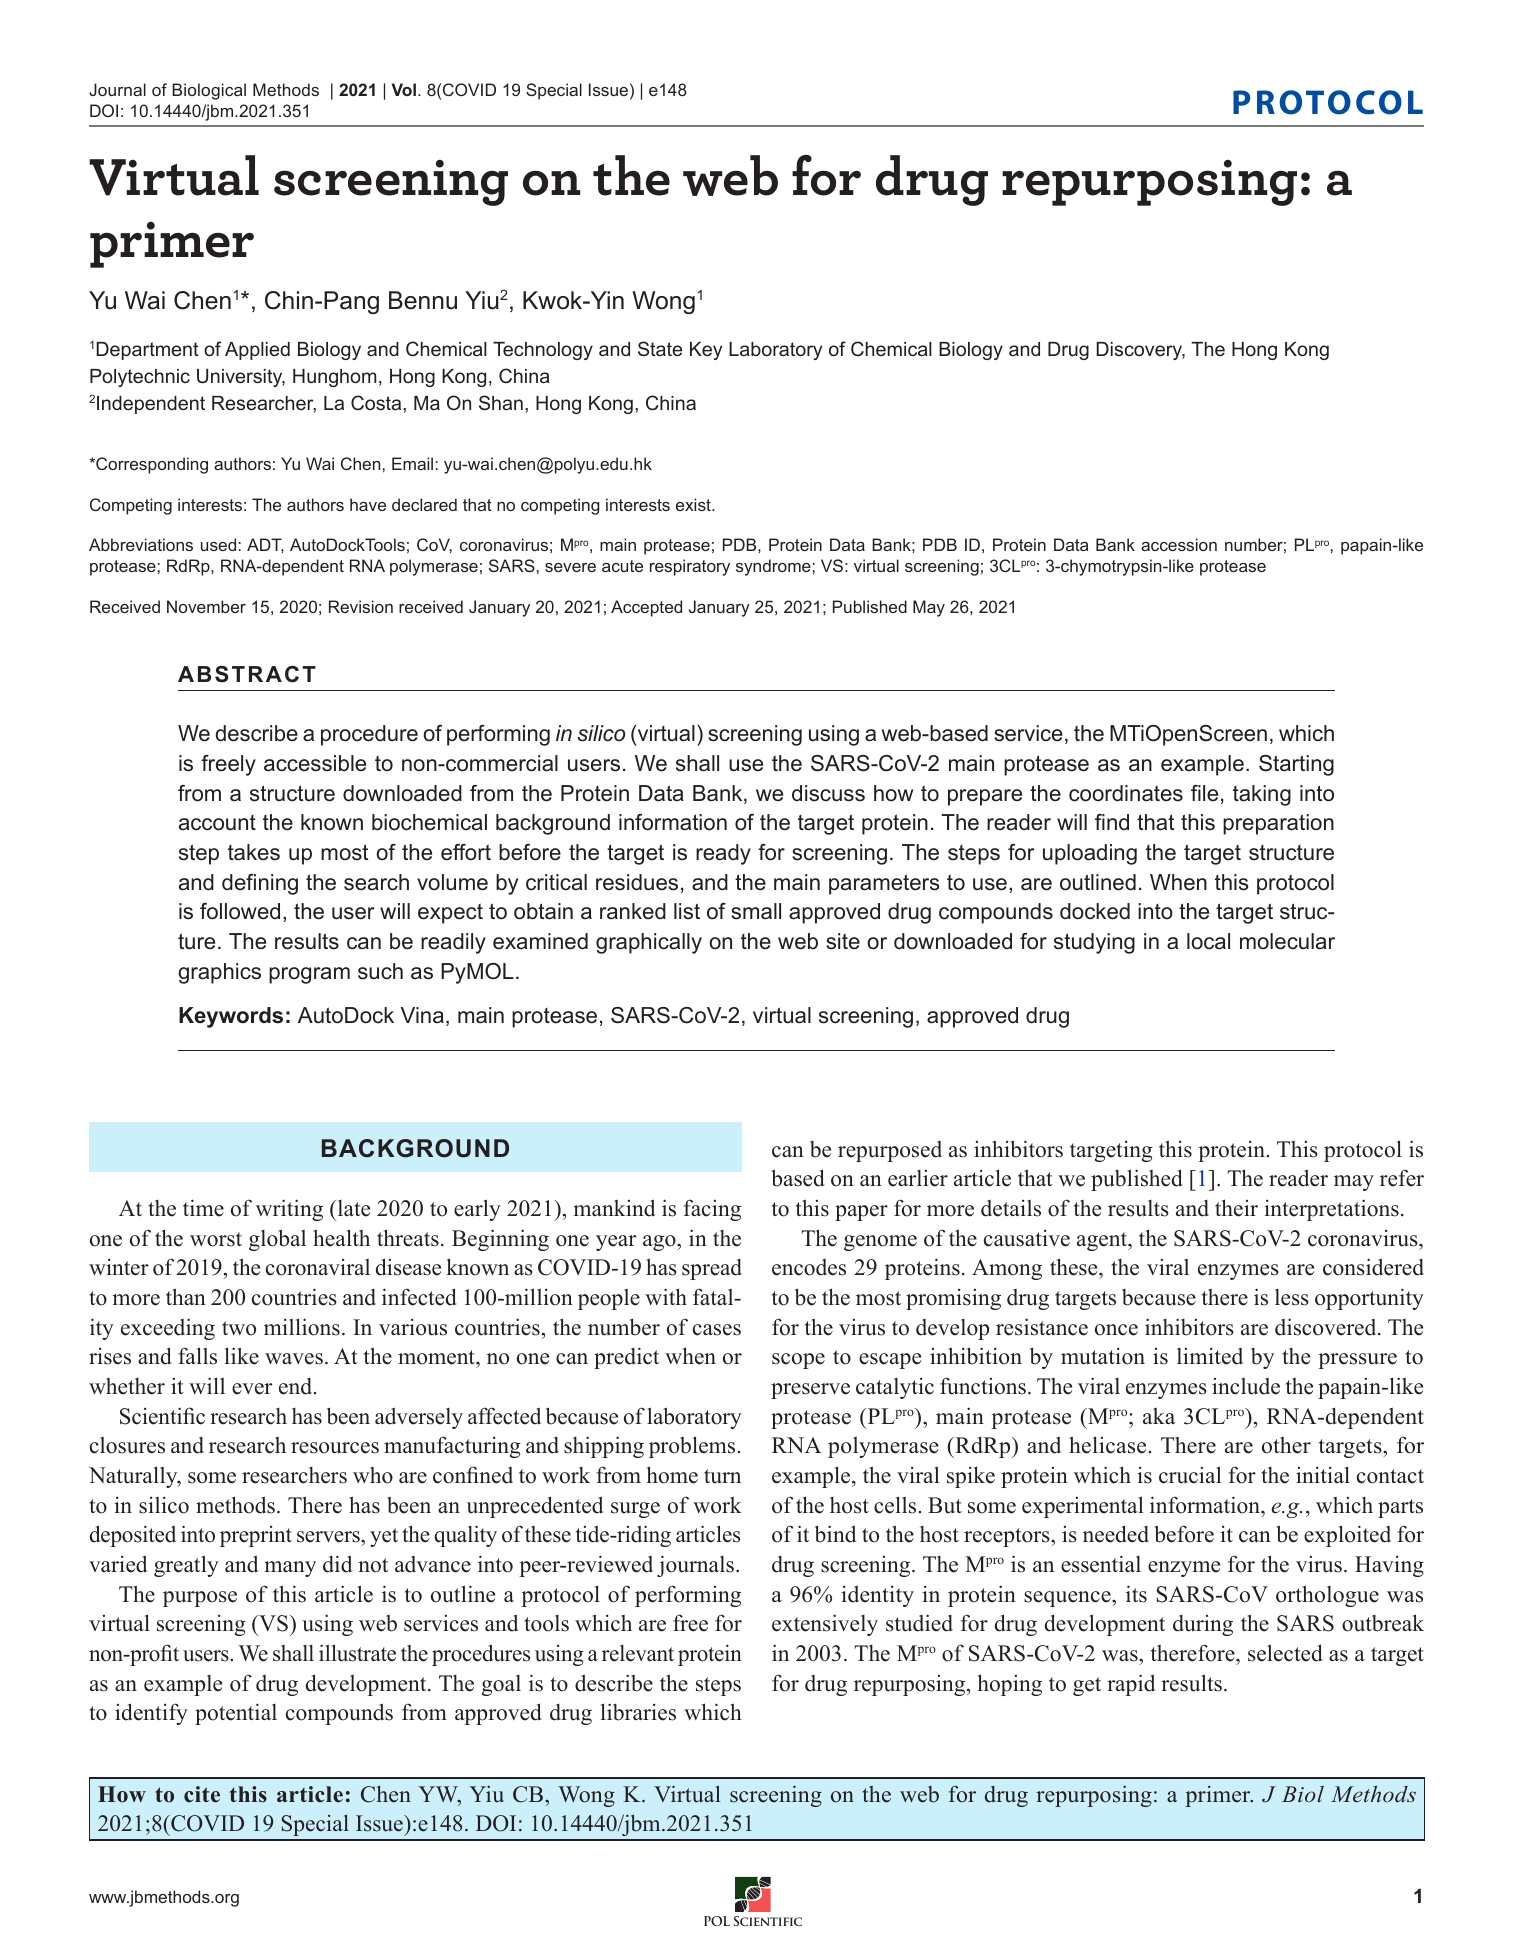  Describe the element at coordinates (660, 348) in the page. I see `State` at that location.
